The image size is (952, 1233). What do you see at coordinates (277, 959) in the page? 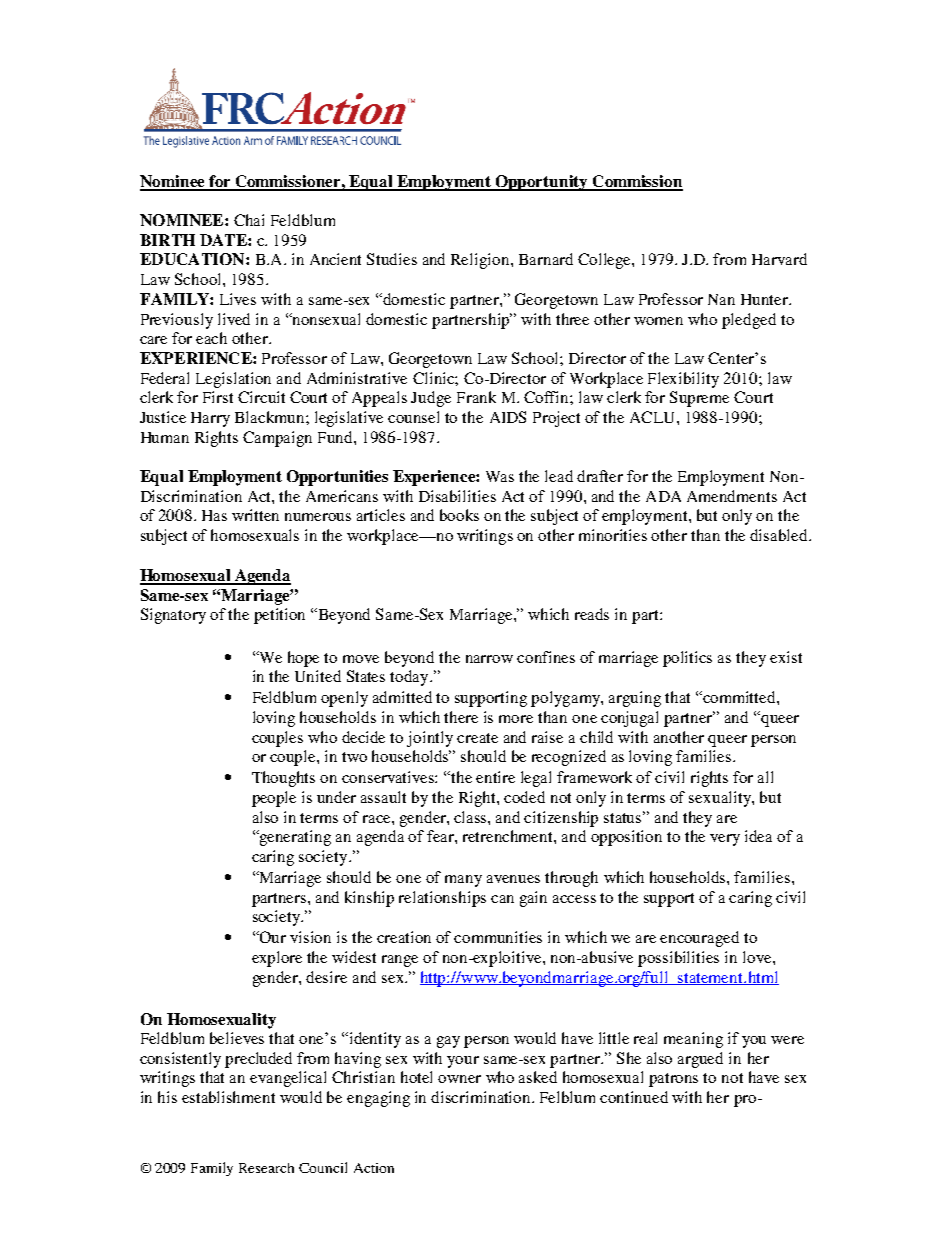
I see `explore` at bounding box center [277, 959].
